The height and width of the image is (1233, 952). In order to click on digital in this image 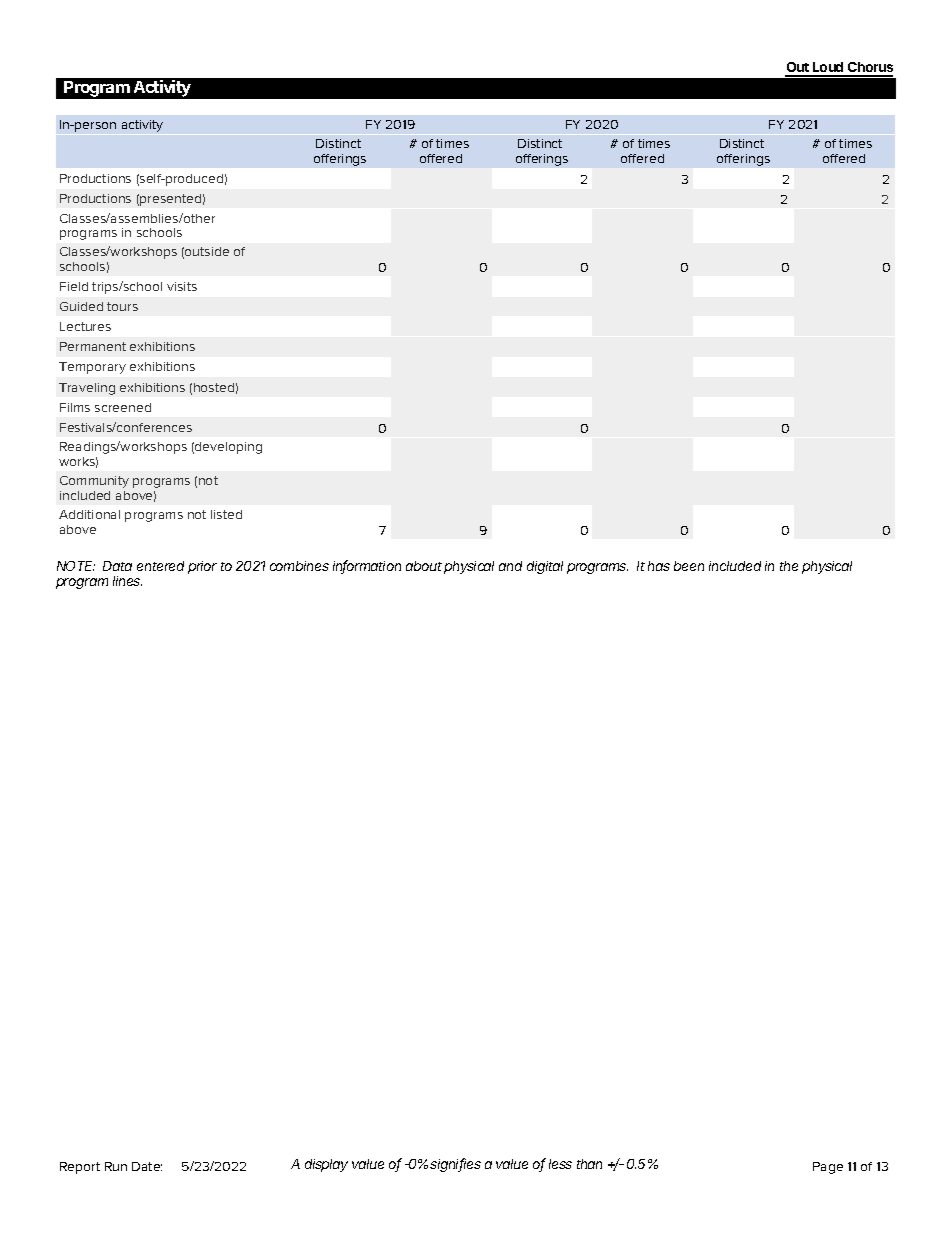, I will do `click(545, 567)`.
